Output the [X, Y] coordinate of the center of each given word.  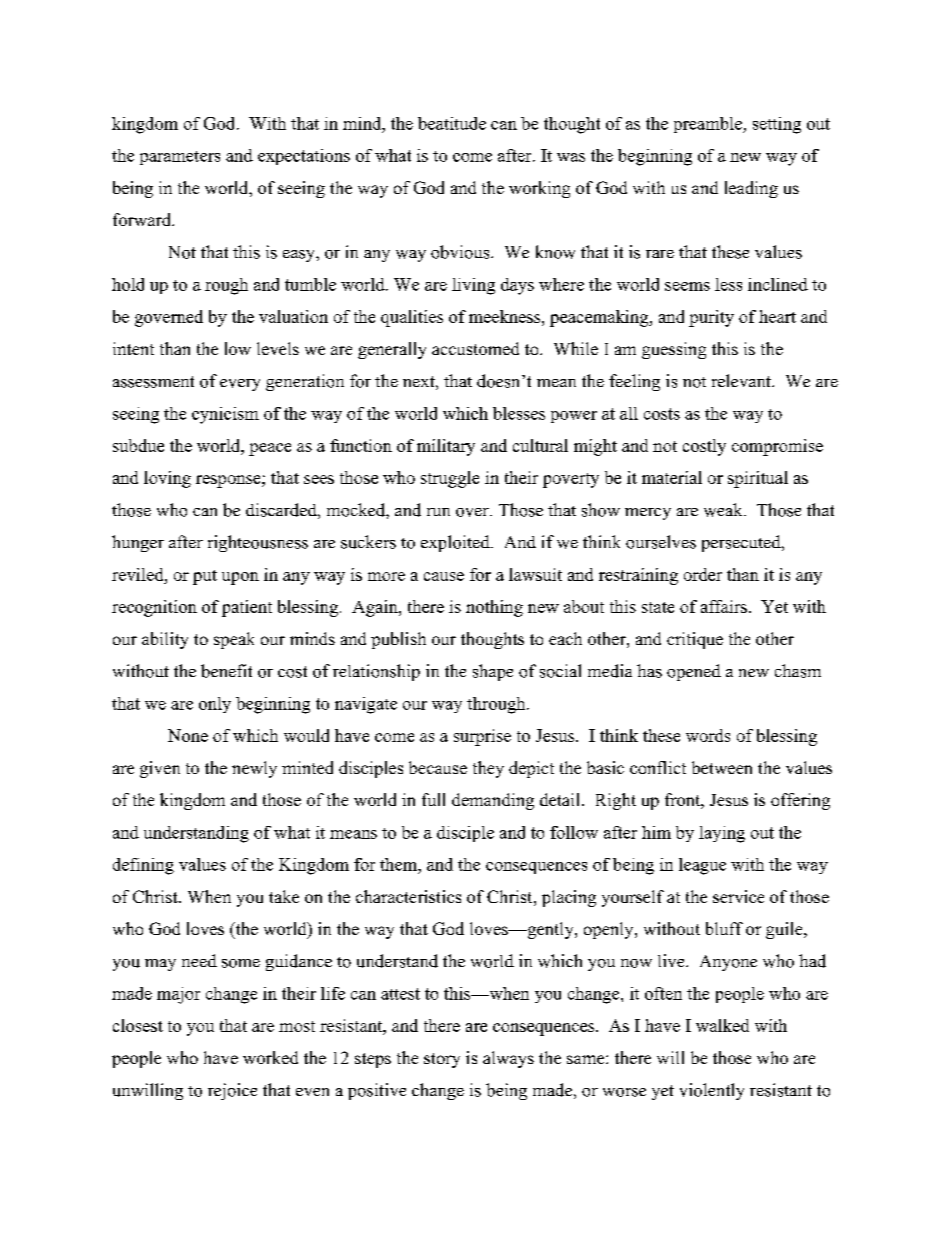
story [442, 1060]
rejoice [232, 1091]
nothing [494, 608]
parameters [180, 158]
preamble [709, 125]
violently [712, 1091]
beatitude [452, 123]
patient [247, 608]
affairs [724, 606]
